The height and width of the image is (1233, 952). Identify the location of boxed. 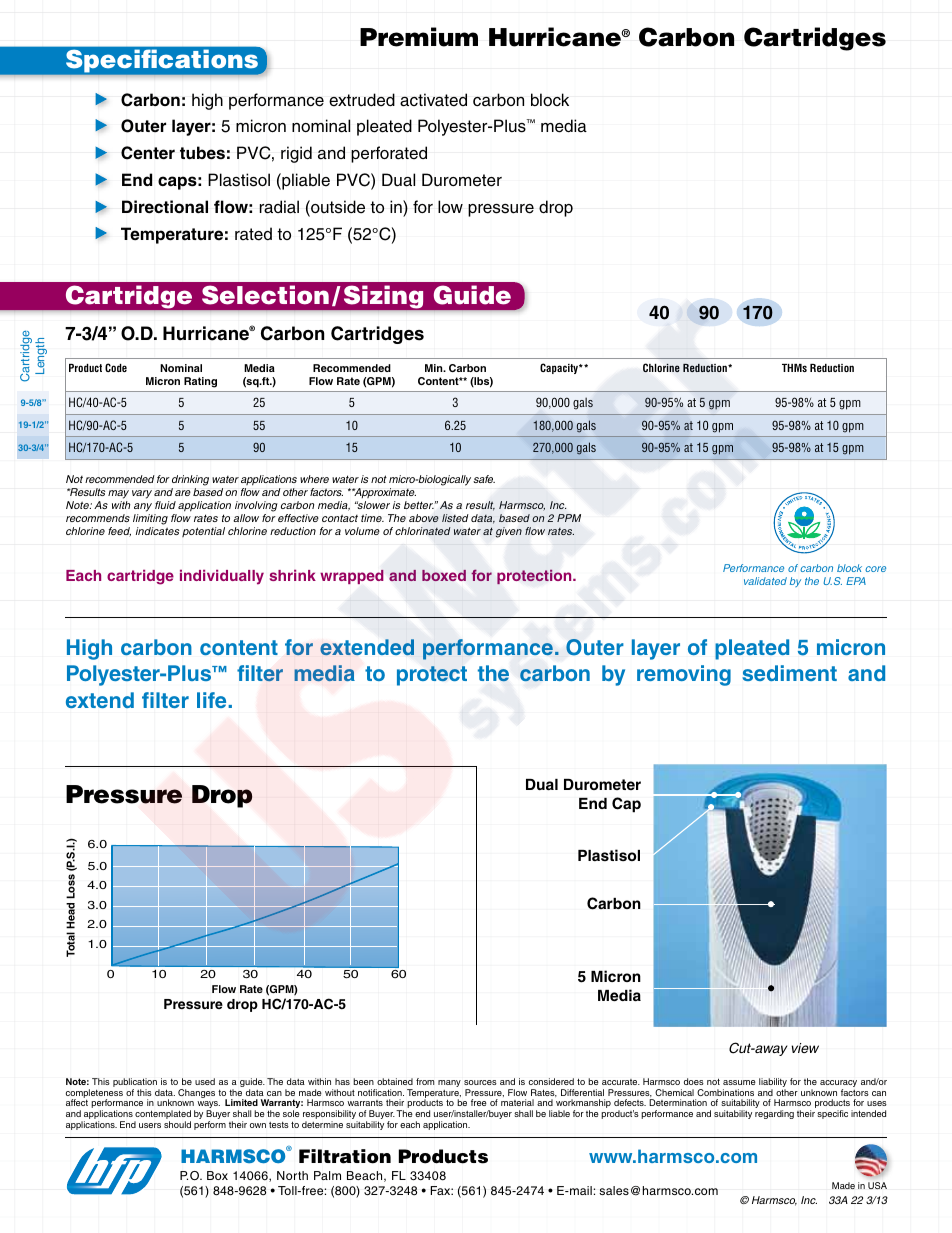
(444, 575).
